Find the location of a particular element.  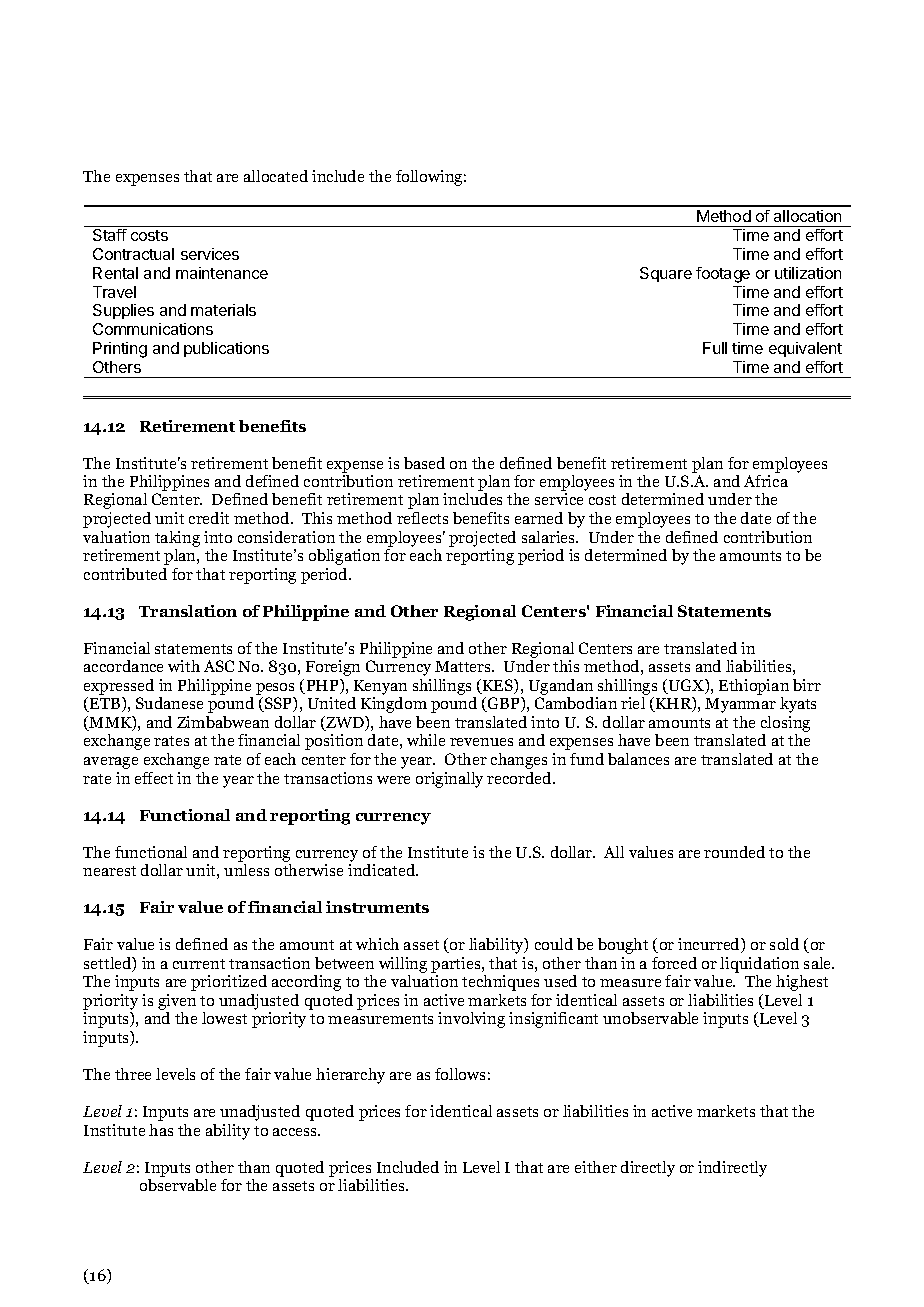

follows is located at coordinates (460, 1074).
